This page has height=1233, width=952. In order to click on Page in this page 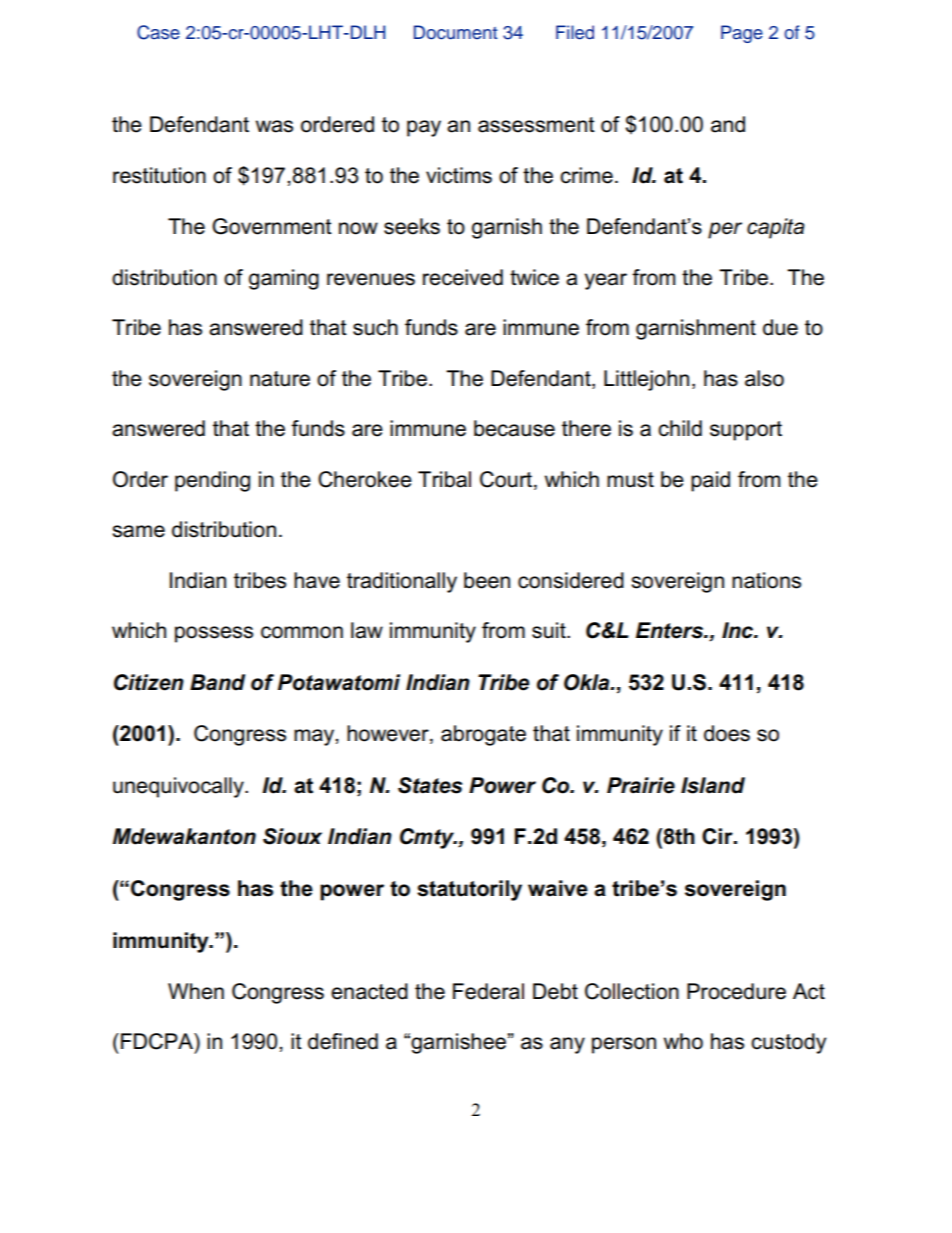, I will do `click(742, 34)`.
